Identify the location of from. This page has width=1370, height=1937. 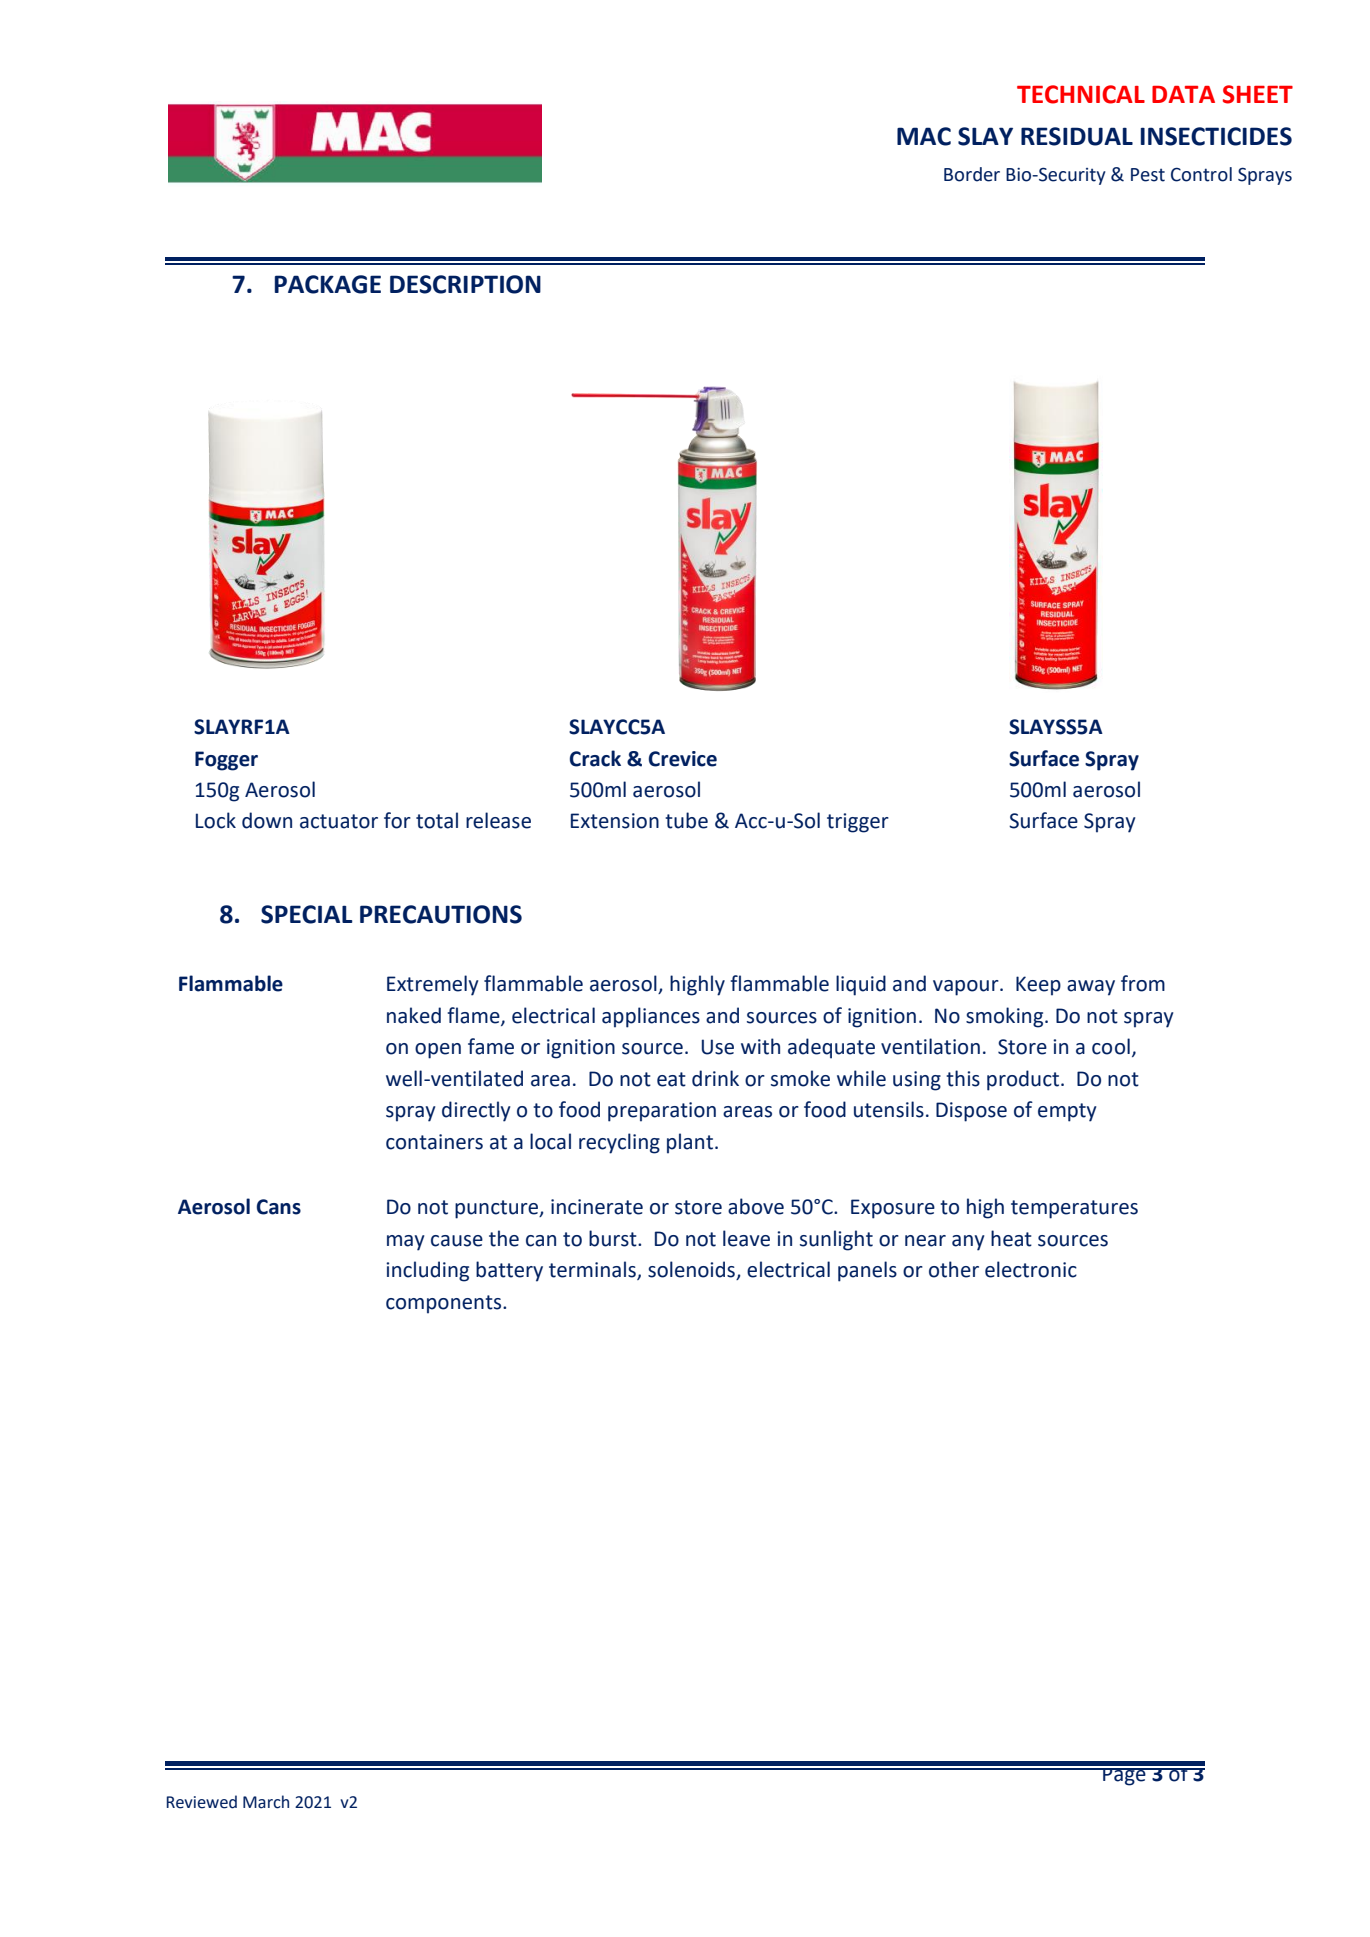
(1143, 983).
